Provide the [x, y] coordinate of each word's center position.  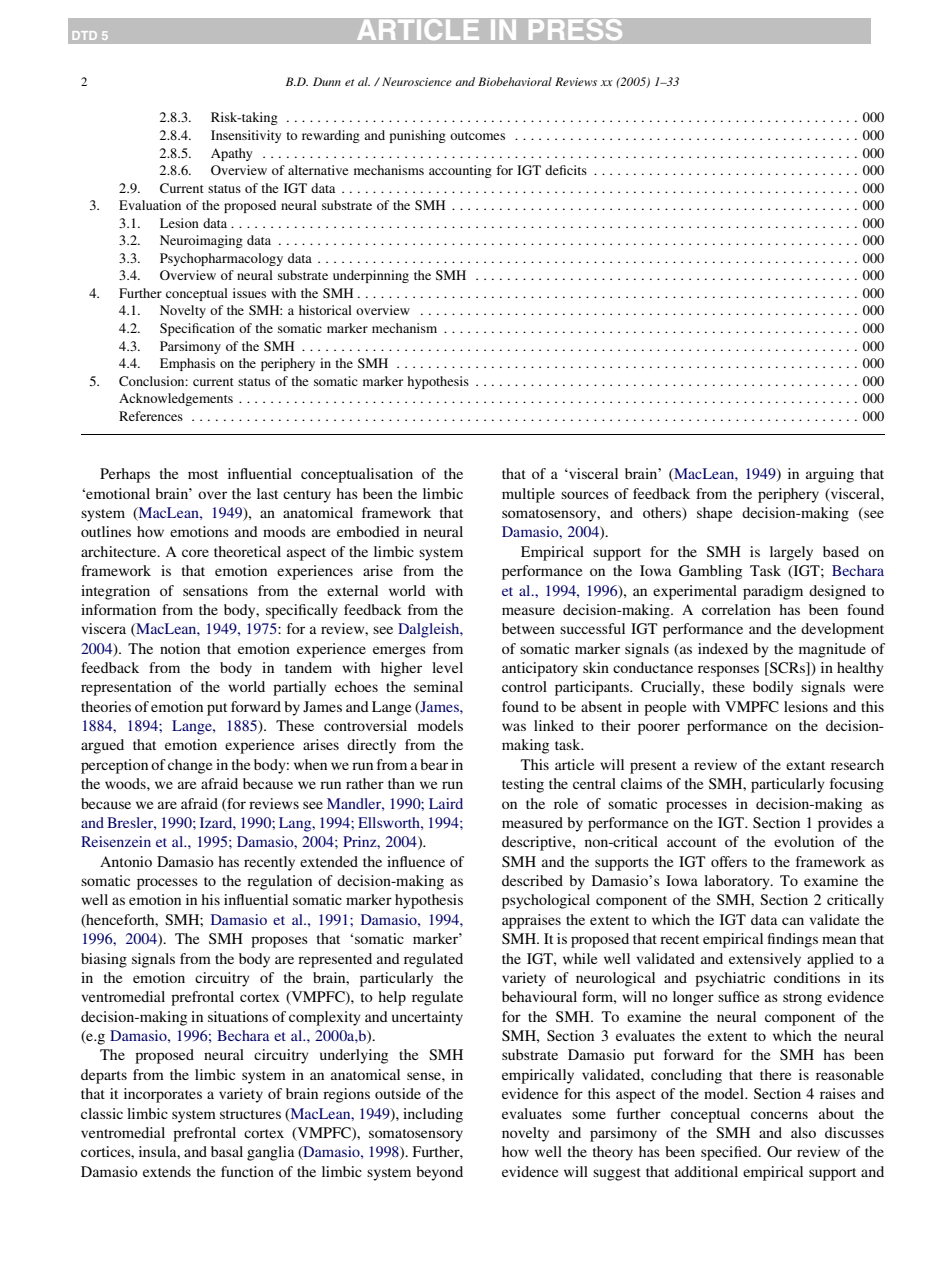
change [190, 766]
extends [167, 1171]
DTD [85, 35]
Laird [446, 803]
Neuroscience [417, 81]
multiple [528, 495]
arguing [830, 475]
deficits [566, 170]
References [151, 416]
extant [805, 765]
